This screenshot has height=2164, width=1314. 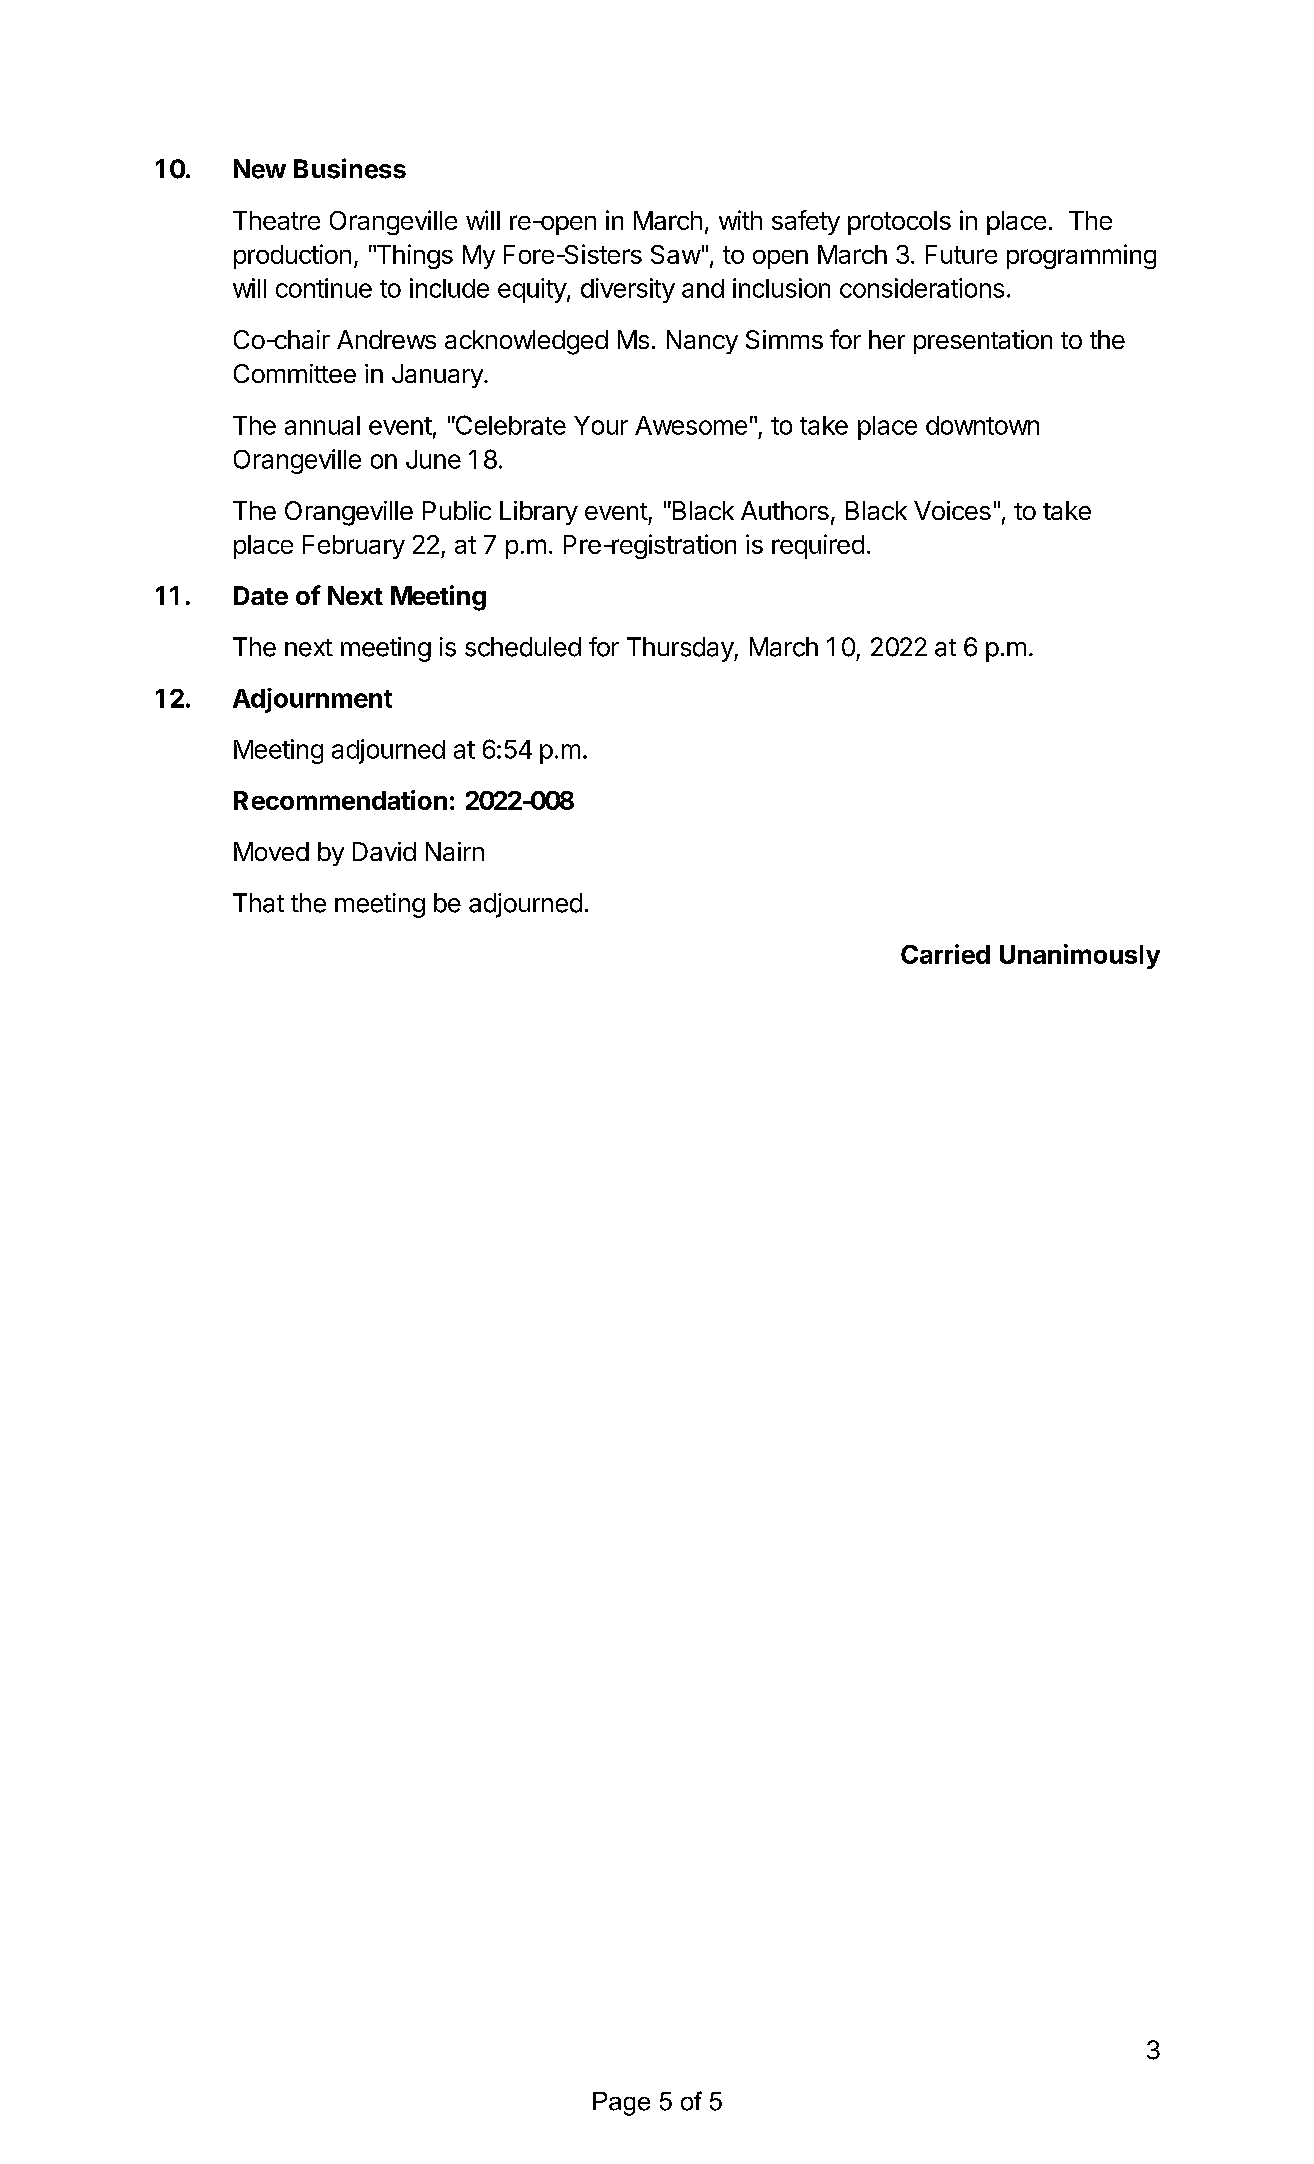 I want to click on That, so click(x=258, y=903).
